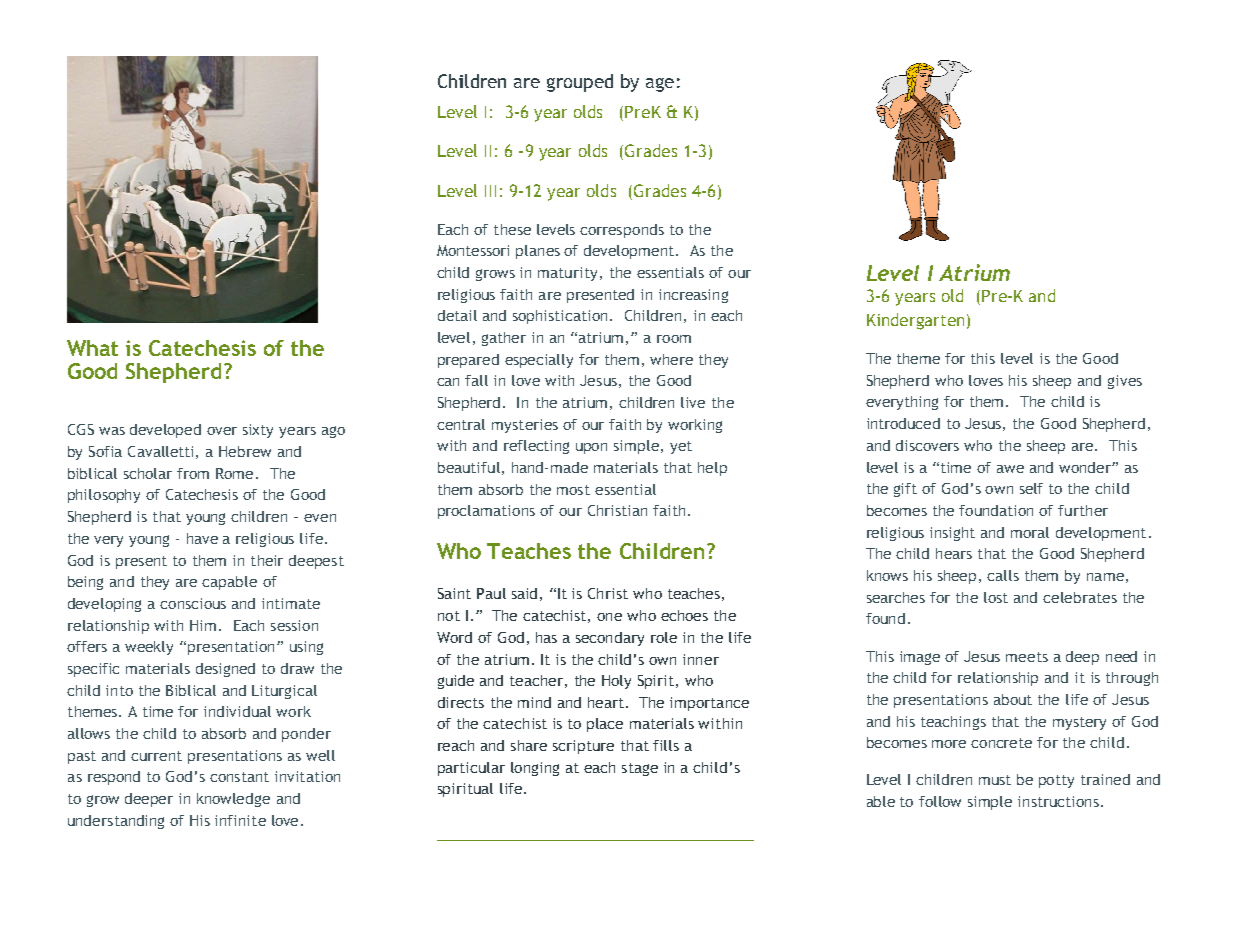  Describe the element at coordinates (267, 560) in the document. I see `their` at that location.
